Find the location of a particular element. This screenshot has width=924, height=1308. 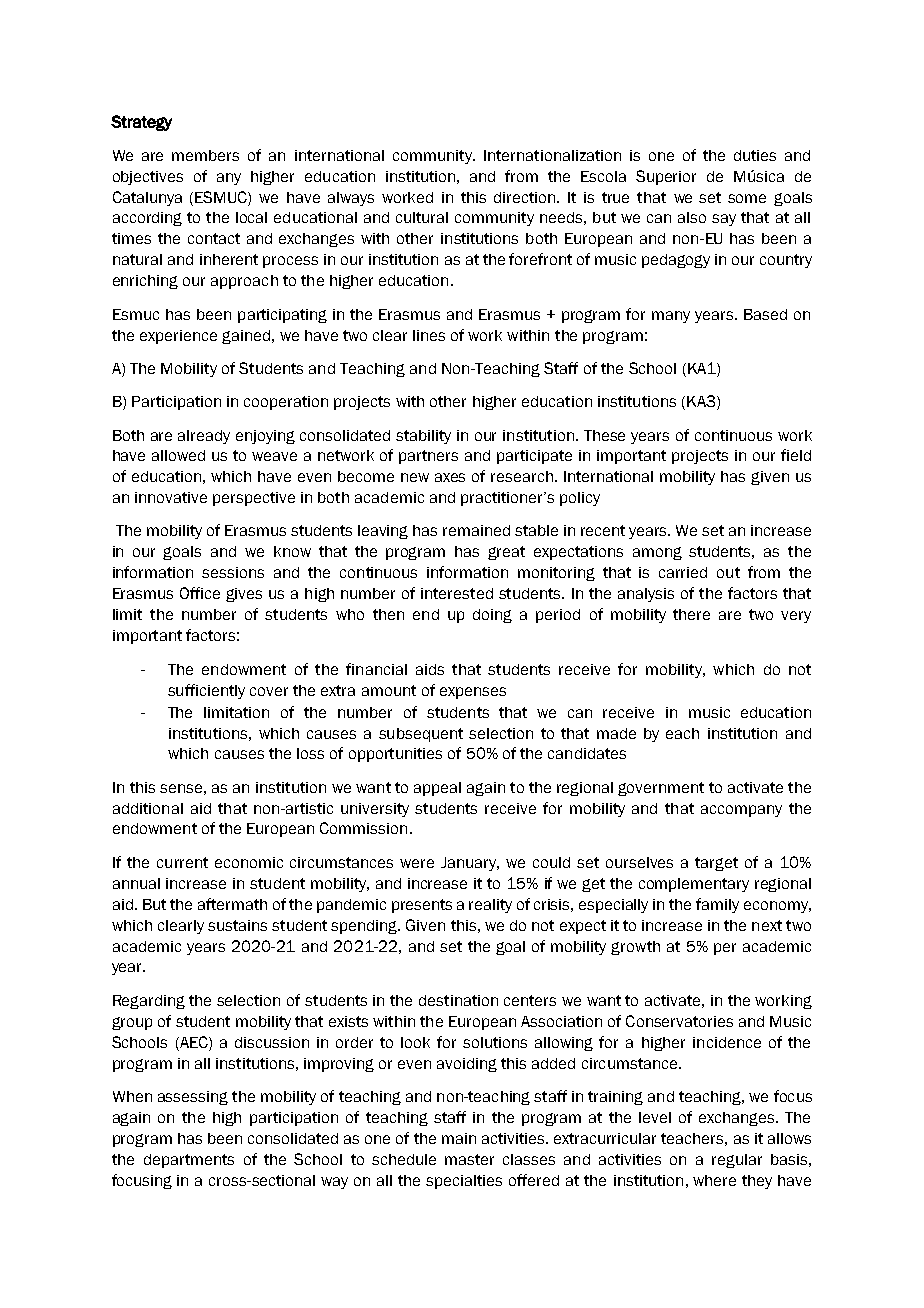

members is located at coordinates (205, 155).
